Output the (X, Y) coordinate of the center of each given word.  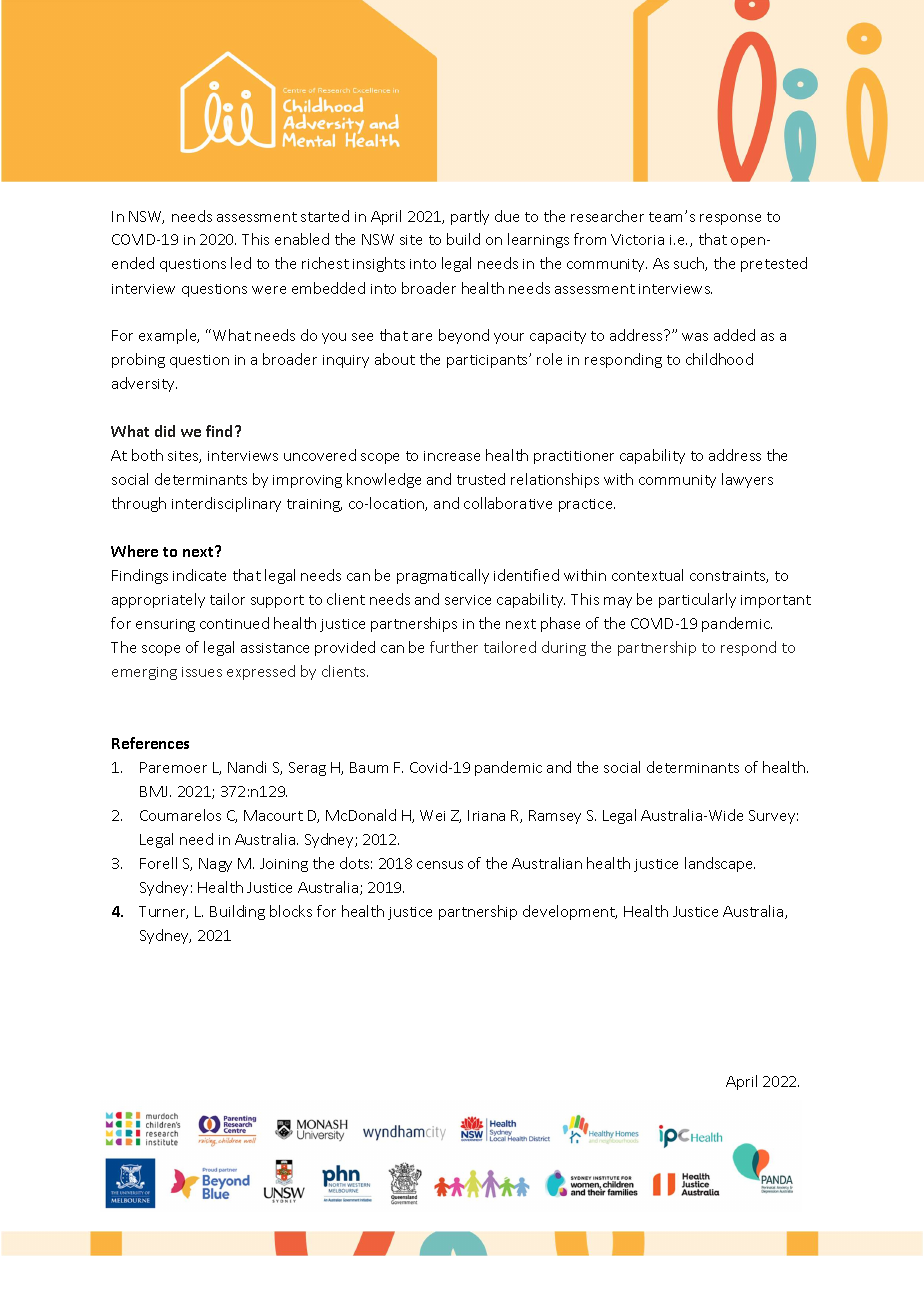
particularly (697, 600)
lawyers (747, 480)
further (454, 647)
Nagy (215, 865)
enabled (302, 239)
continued (234, 623)
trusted (481, 479)
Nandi (247, 767)
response (730, 219)
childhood (719, 359)
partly (470, 217)
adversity (144, 384)
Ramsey (555, 817)
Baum (369, 767)
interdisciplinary (226, 504)
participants (488, 361)
